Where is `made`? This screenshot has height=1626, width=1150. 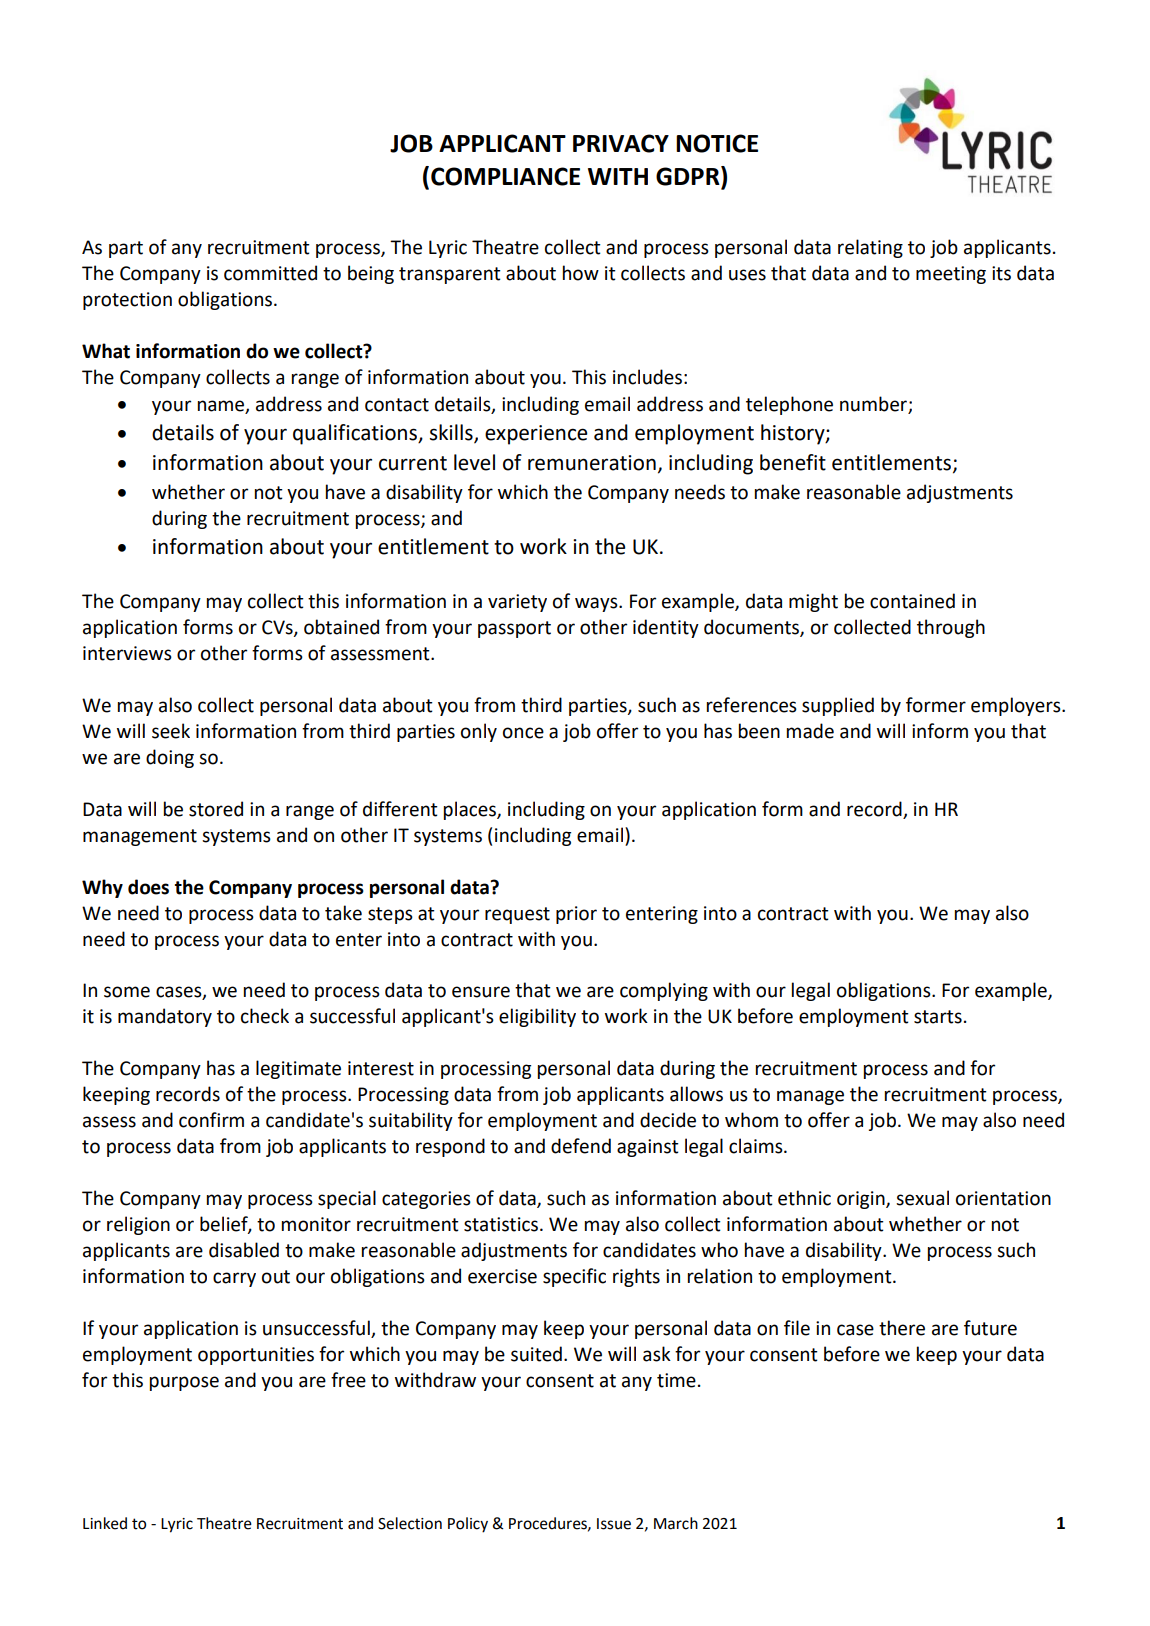
made is located at coordinates (810, 731).
